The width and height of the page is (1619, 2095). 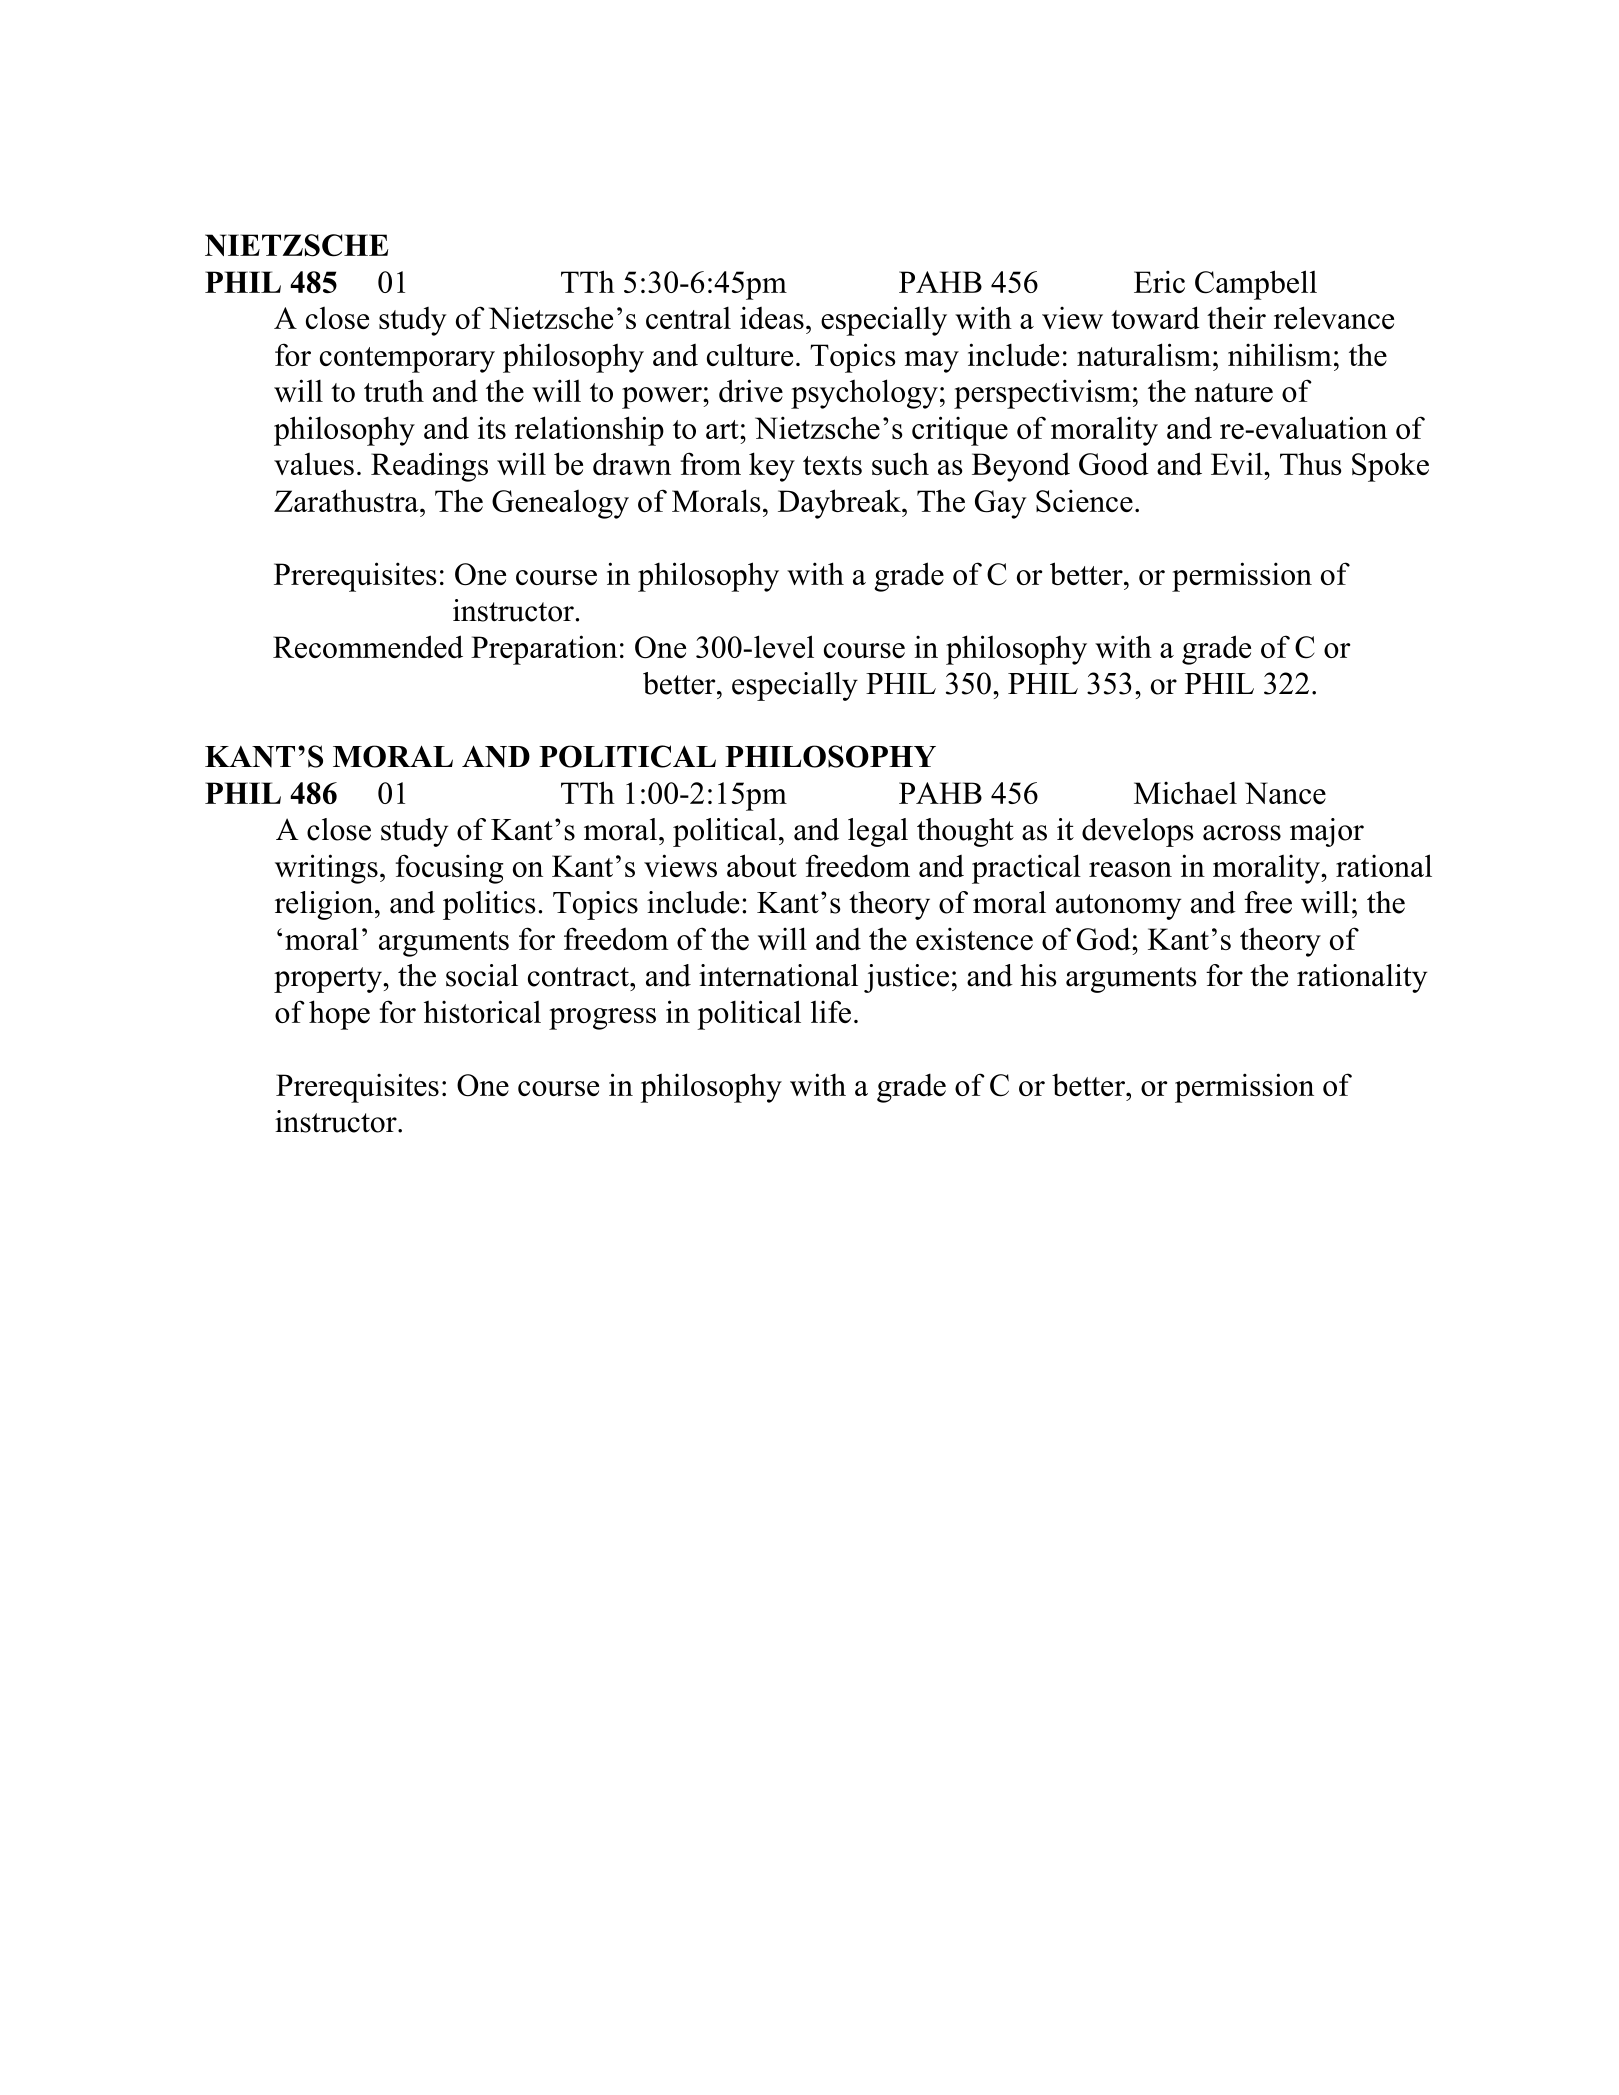 What do you see at coordinates (1236, 317) in the page?
I see `their` at bounding box center [1236, 317].
